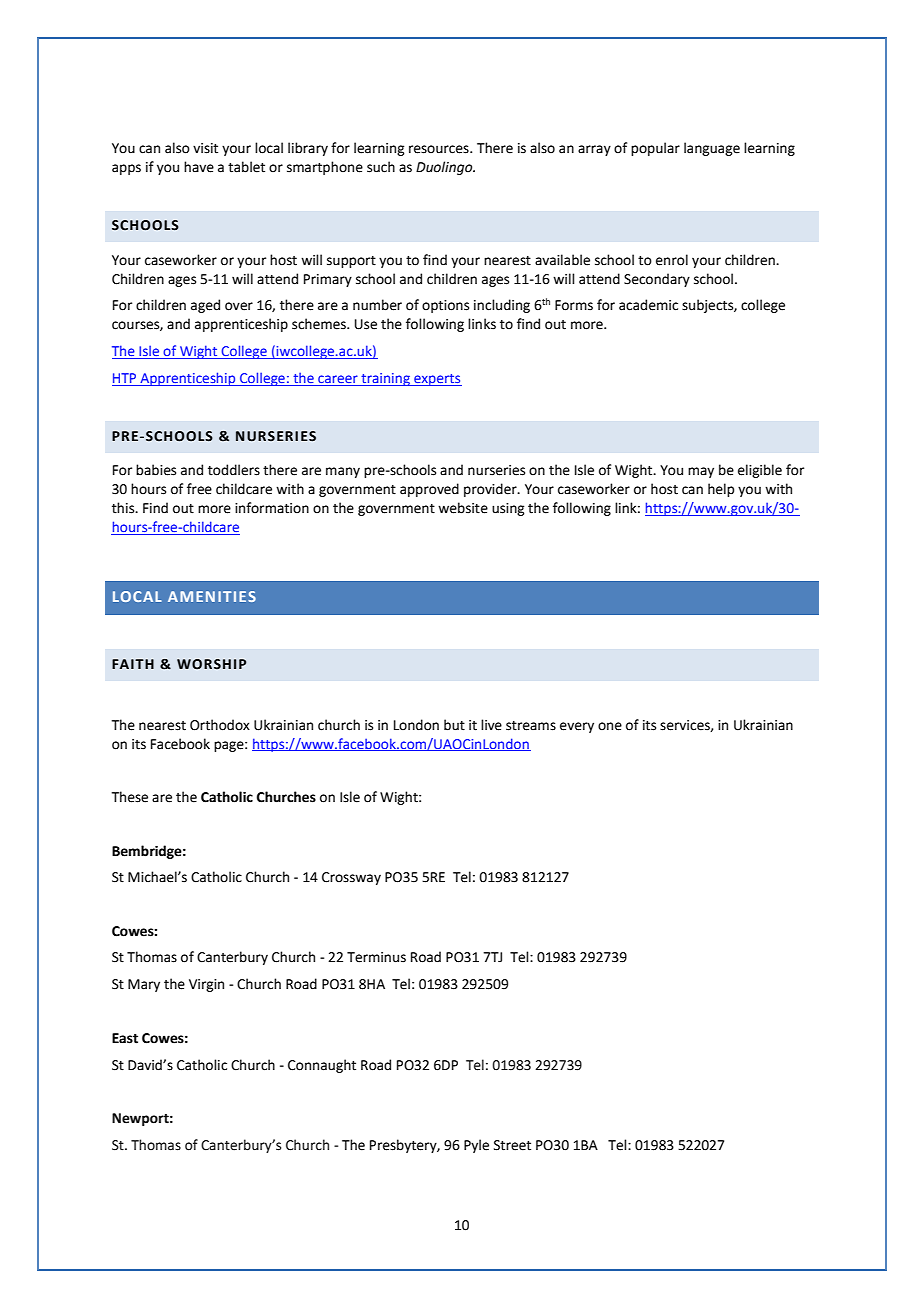 This screenshot has width=924, height=1308. I want to click on approved, so click(429, 490).
